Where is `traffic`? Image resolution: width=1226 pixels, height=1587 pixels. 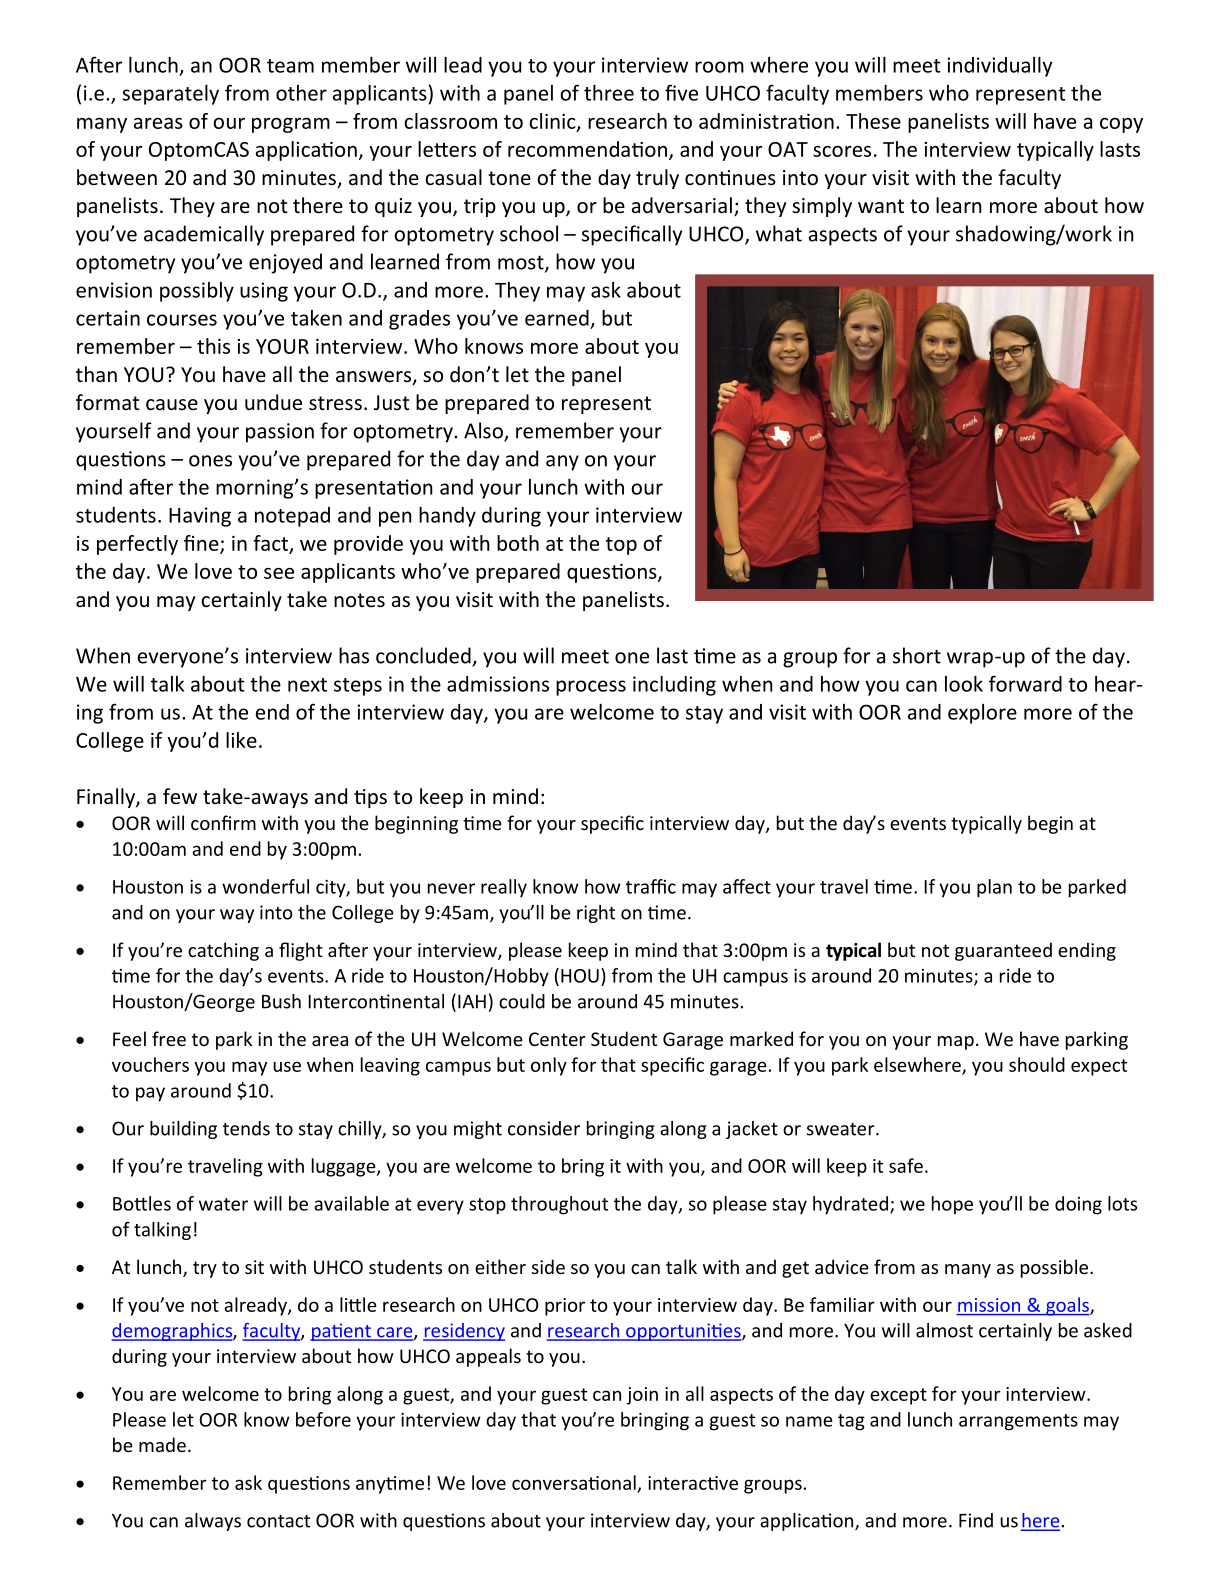 traffic is located at coordinates (651, 886).
